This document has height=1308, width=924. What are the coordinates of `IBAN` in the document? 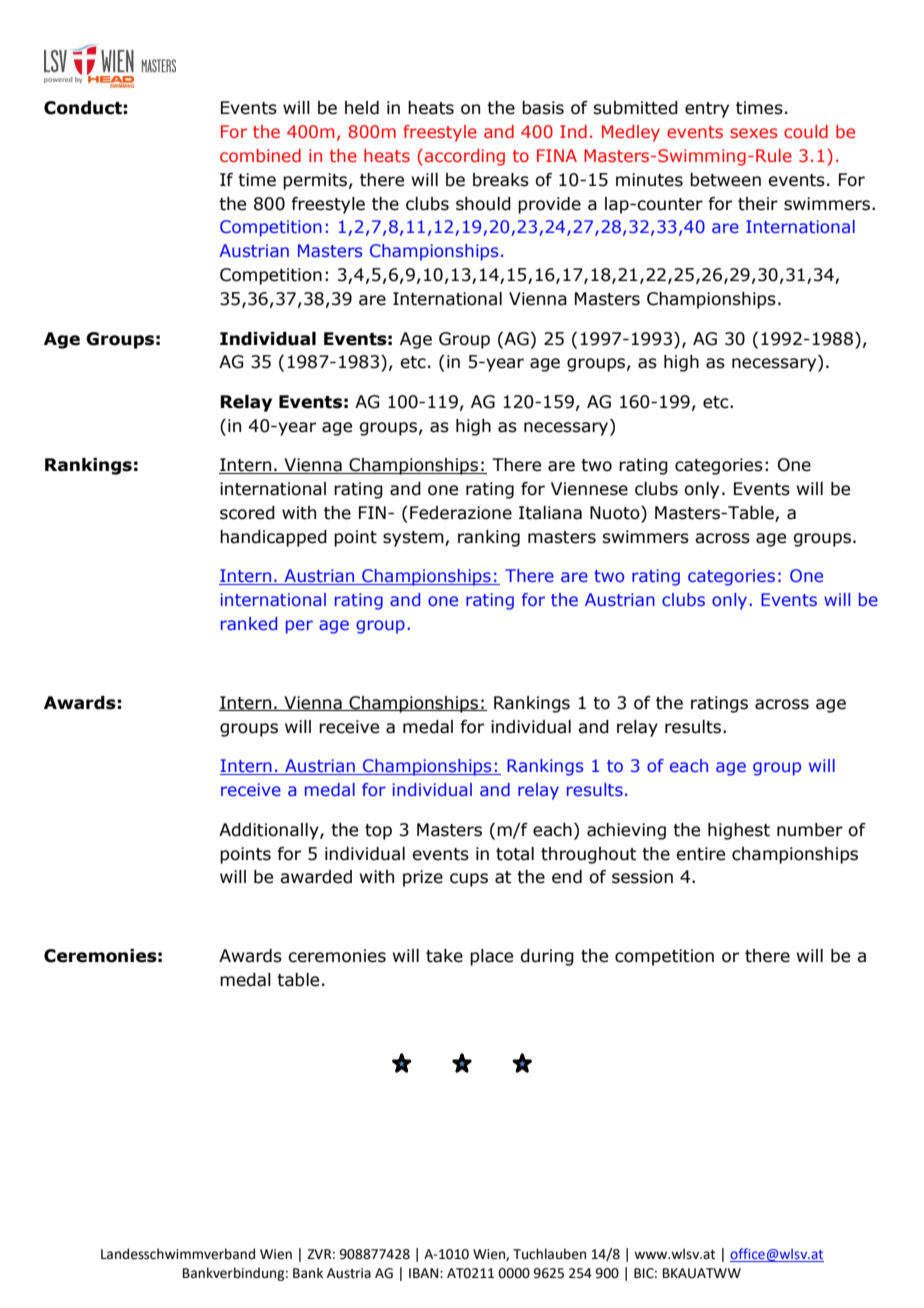 It's located at (425, 1273).
